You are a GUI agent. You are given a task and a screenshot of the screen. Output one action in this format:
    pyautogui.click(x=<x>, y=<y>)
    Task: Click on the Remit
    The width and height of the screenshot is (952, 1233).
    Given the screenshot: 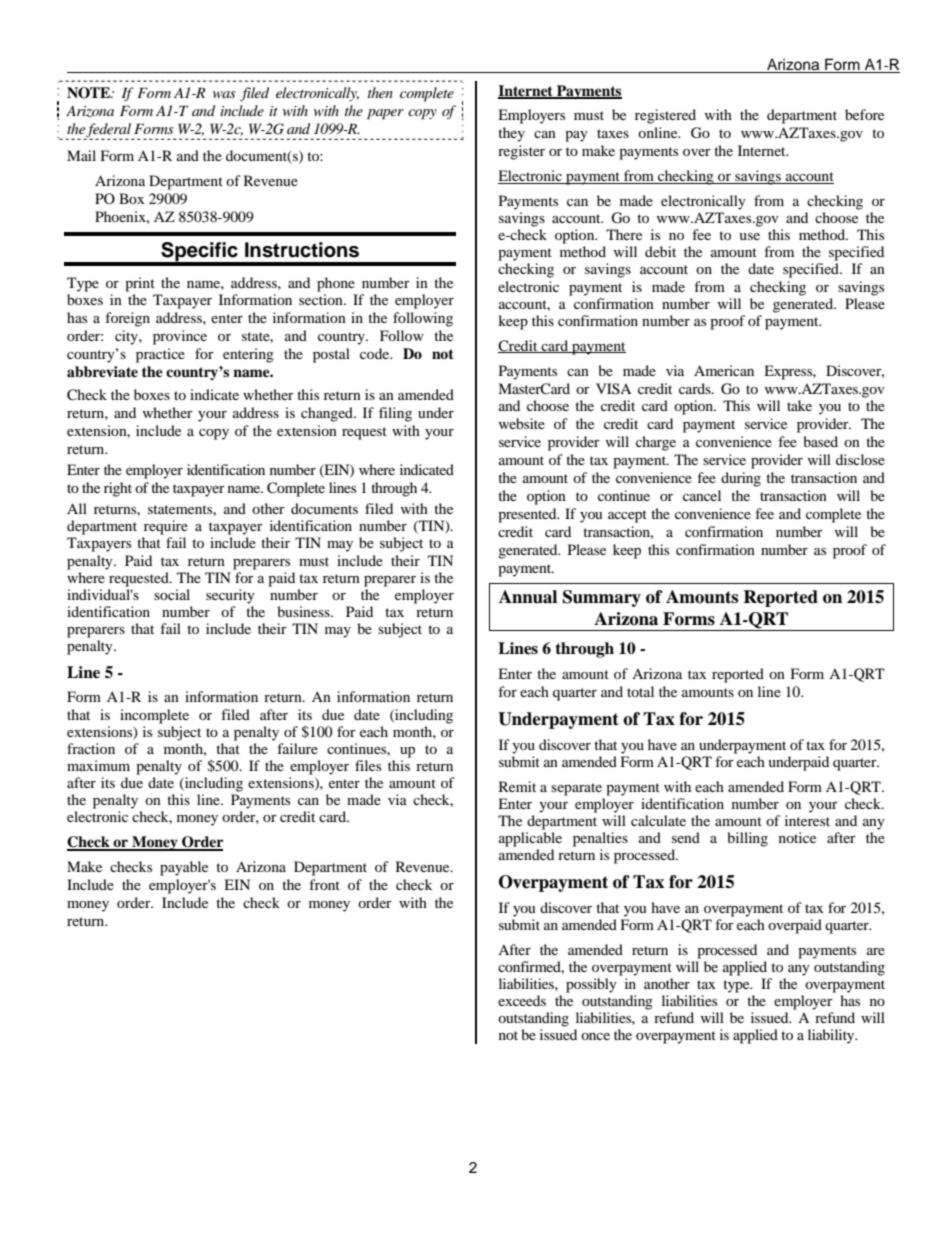 What is the action you would take?
    pyautogui.click(x=517, y=786)
